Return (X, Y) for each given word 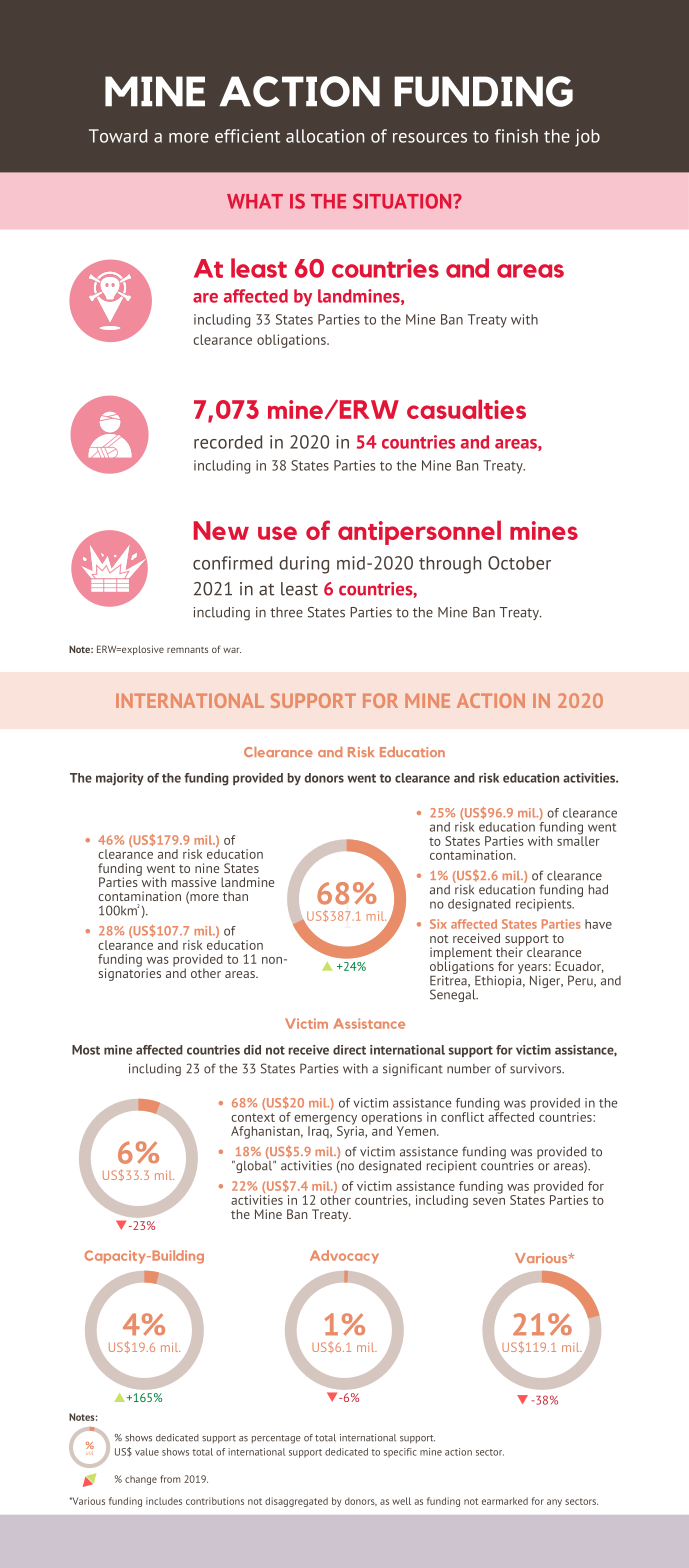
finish (516, 136)
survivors (537, 1069)
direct (349, 1050)
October (519, 563)
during (304, 565)
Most (86, 1050)
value (147, 1452)
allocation (325, 136)
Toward (118, 136)
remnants (187, 650)
